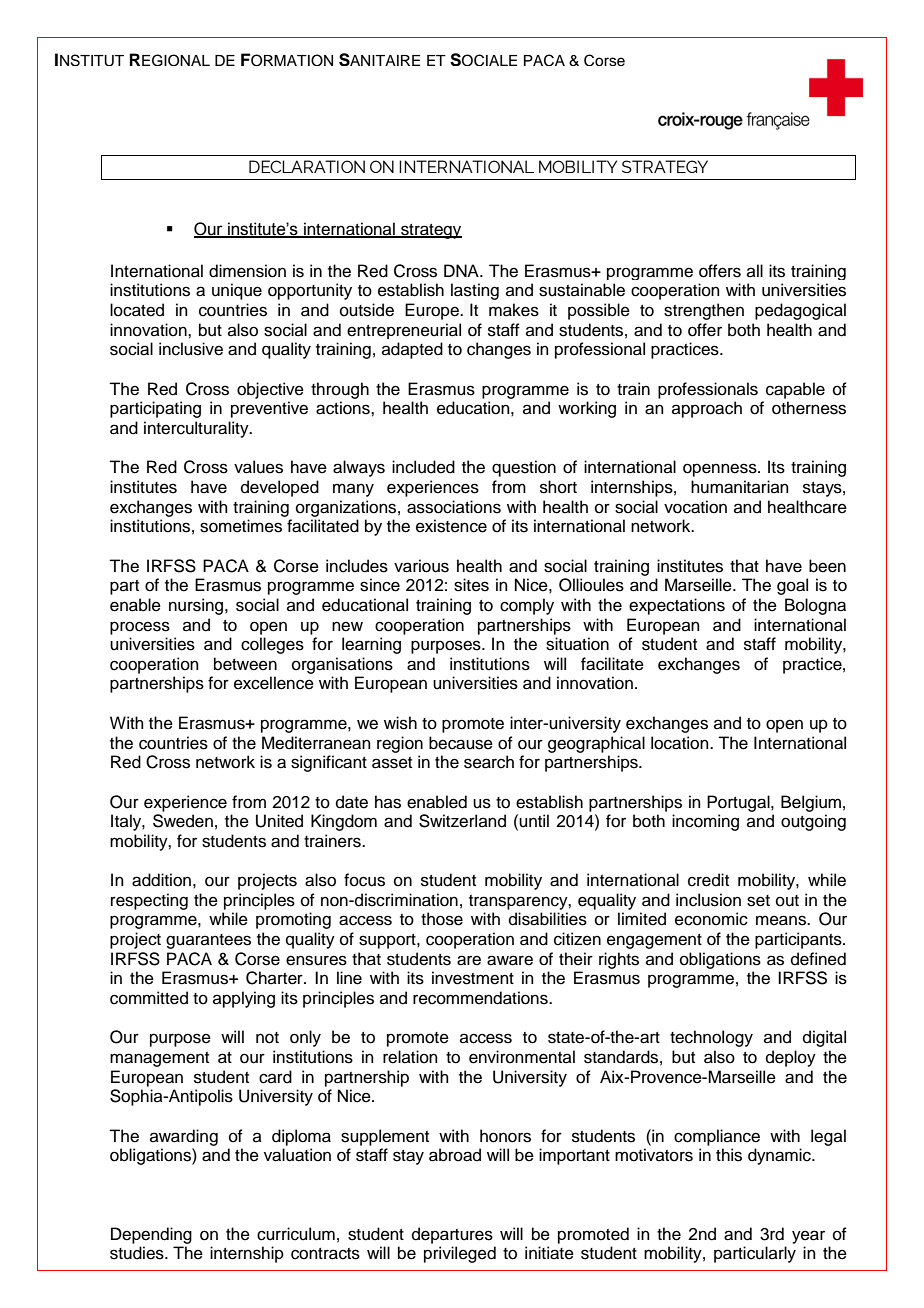 Image resolution: width=924 pixels, height=1308 pixels. What do you see at coordinates (151, 1235) in the screenshot?
I see `Depending` at bounding box center [151, 1235].
